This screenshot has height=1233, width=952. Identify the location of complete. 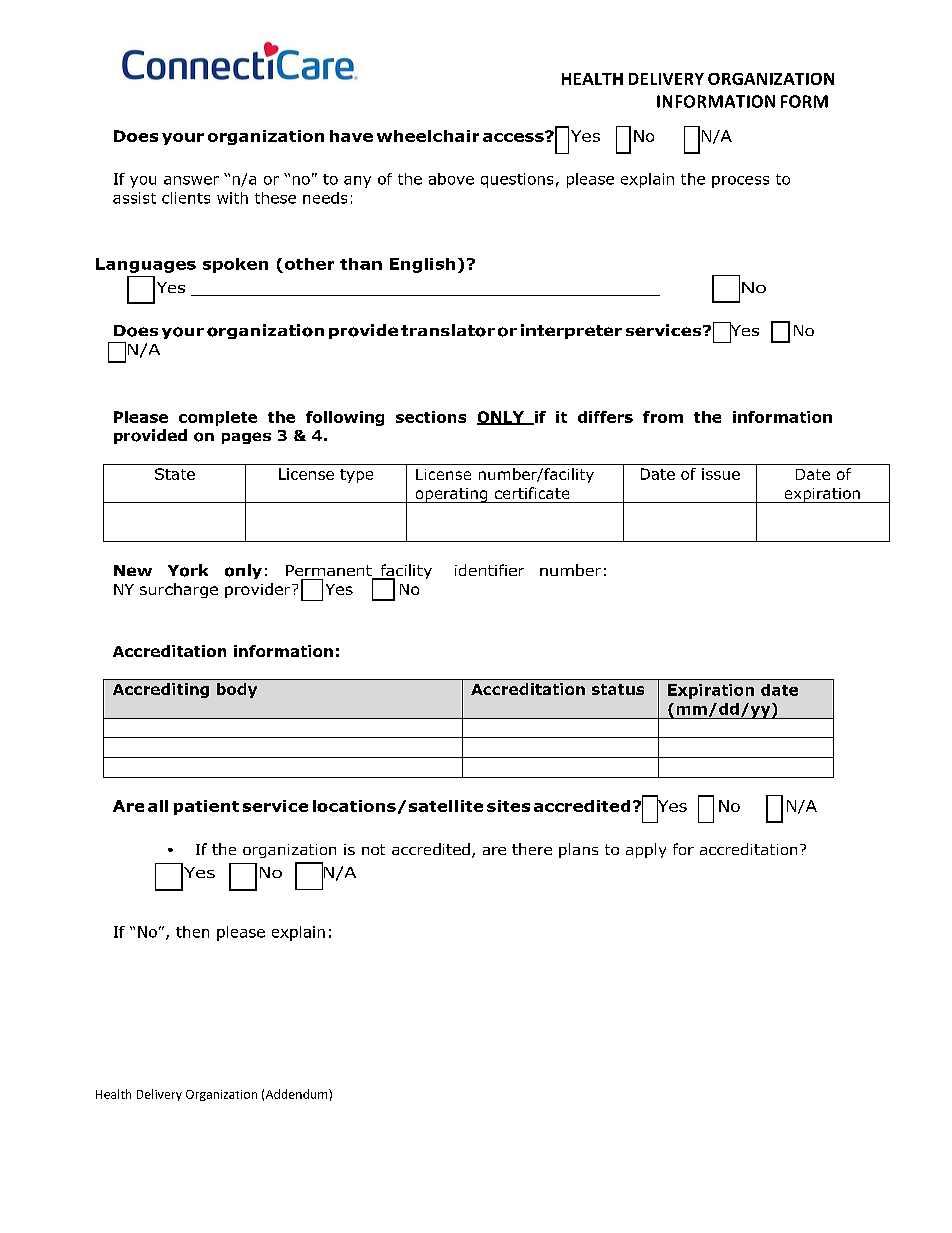
(218, 418).
